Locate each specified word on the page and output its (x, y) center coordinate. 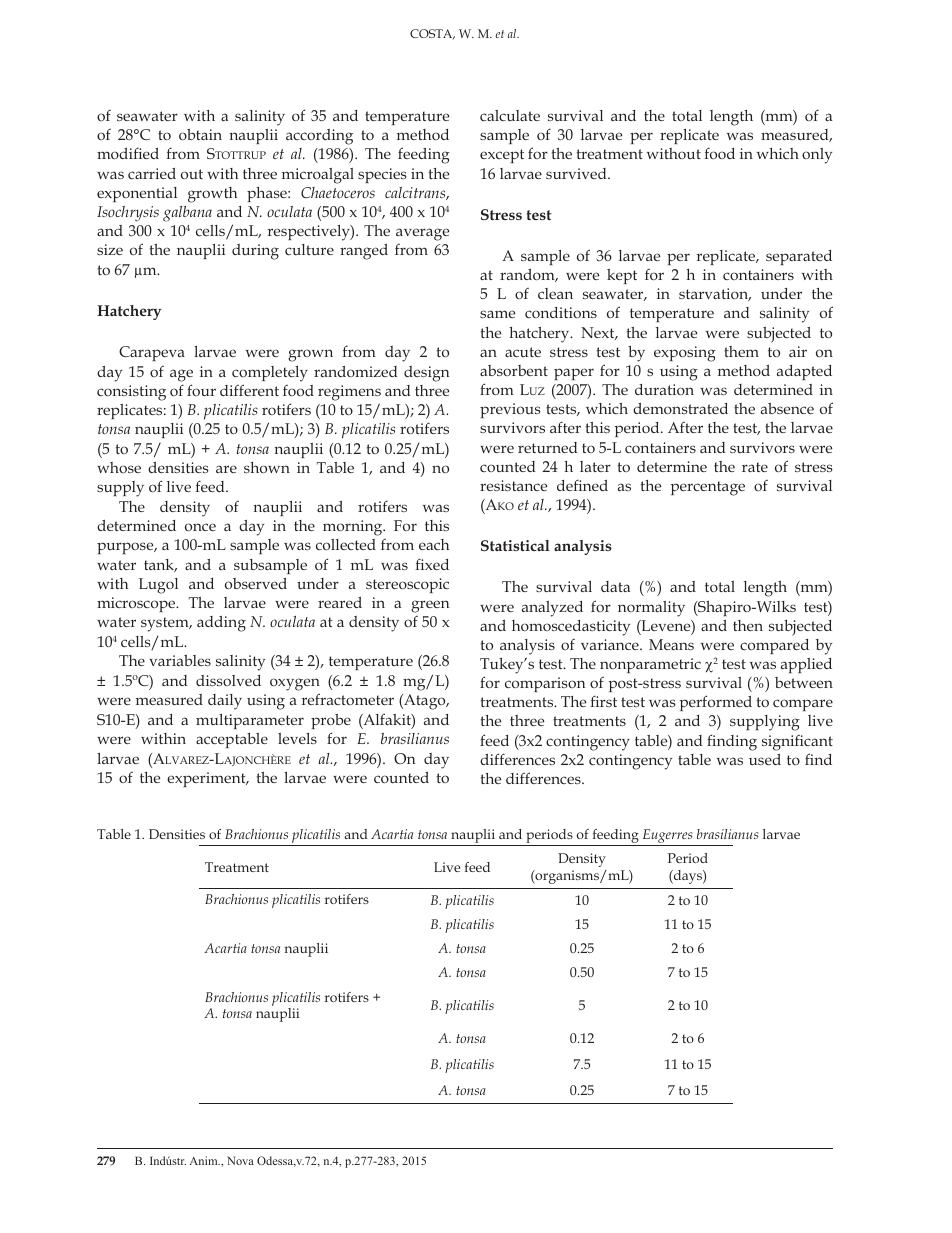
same (497, 314)
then (748, 625)
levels (297, 738)
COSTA (432, 34)
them (741, 351)
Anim (205, 1160)
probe (331, 721)
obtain (200, 134)
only (817, 156)
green (430, 606)
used (765, 759)
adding (221, 624)
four (201, 390)
